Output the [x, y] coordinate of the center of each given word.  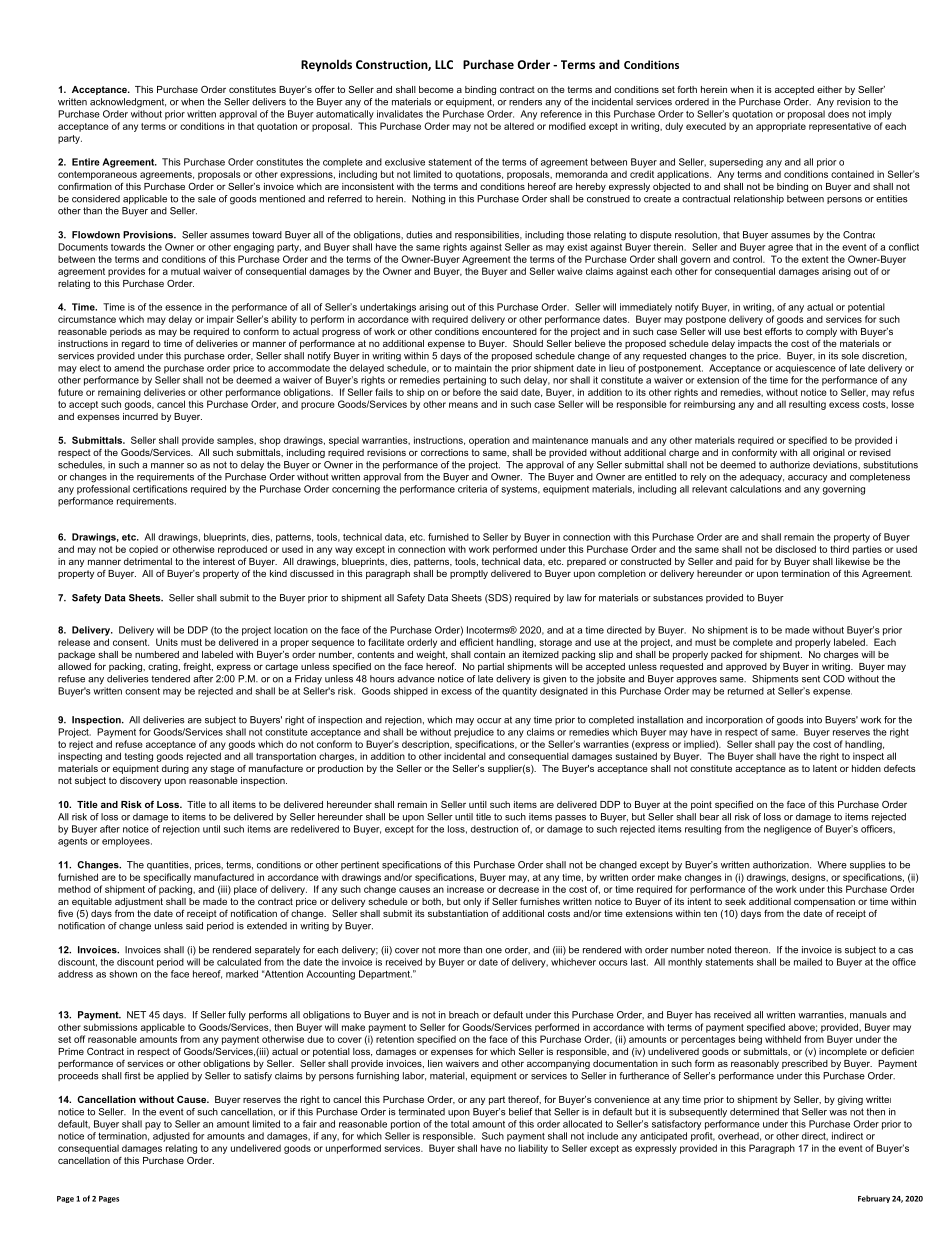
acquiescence [805, 369]
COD [834, 679]
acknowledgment [128, 103]
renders [525, 102]
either [829, 89]
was [838, 1113]
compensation [824, 902]
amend [129, 368]
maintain [473, 368]
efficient [477, 642]
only [472, 902]
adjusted [171, 1137]
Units [167, 642]
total [460, 1124]
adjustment [139, 902]
